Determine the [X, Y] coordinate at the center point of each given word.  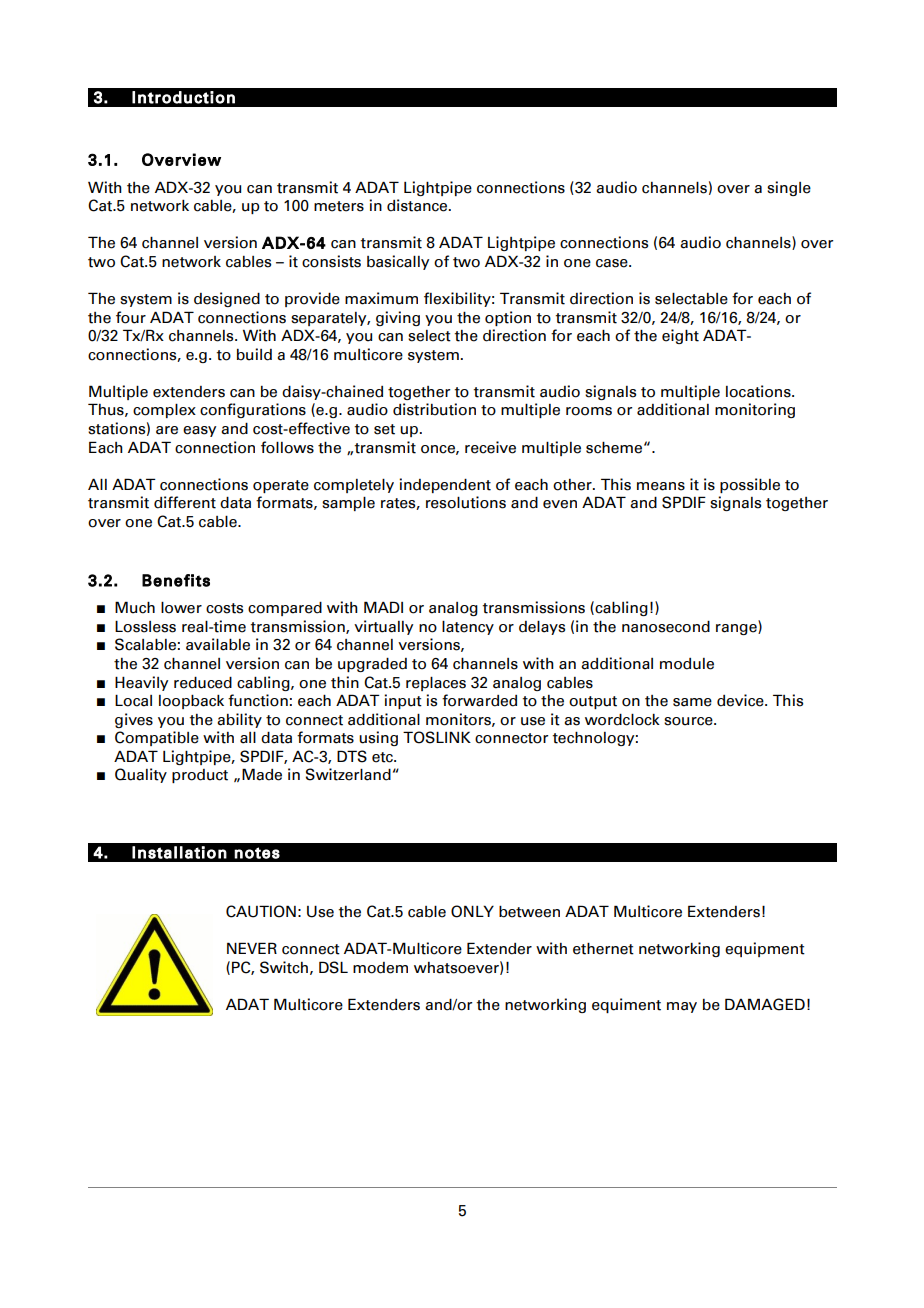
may [682, 1007]
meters [339, 206]
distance [418, 205]
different [185, 502]
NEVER [252, 948]
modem [380, 968]
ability [239, 720]
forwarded [479, 700]
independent [445, 485]
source [689, 721]
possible [750, 485]
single [789, 188]
